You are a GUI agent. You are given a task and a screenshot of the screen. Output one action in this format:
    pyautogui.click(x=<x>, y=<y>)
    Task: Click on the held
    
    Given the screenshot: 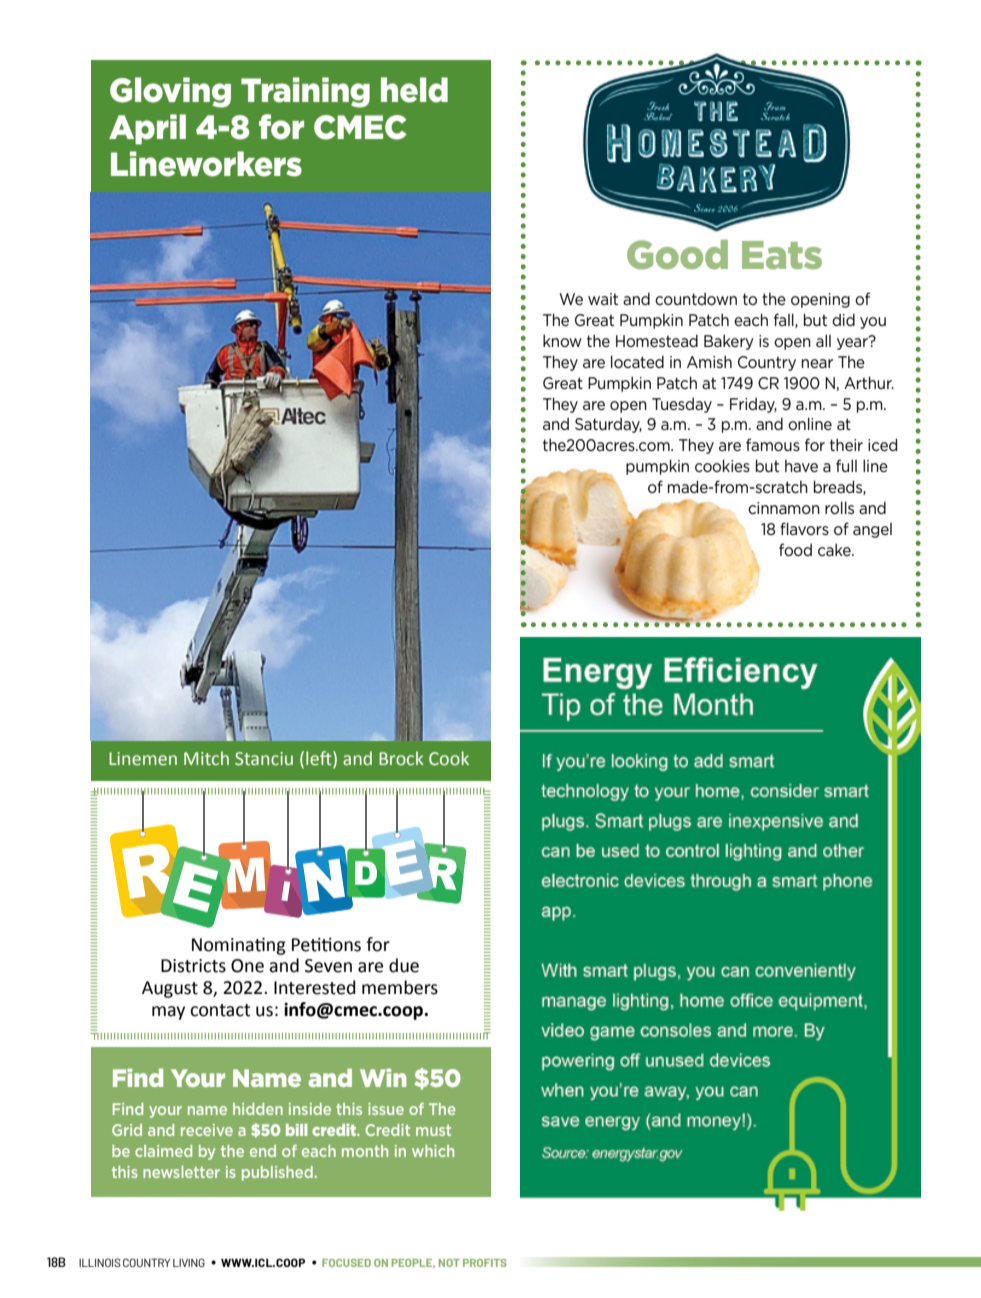 What is the action you would take?
    pyautogui.click(x=414, y=90)
